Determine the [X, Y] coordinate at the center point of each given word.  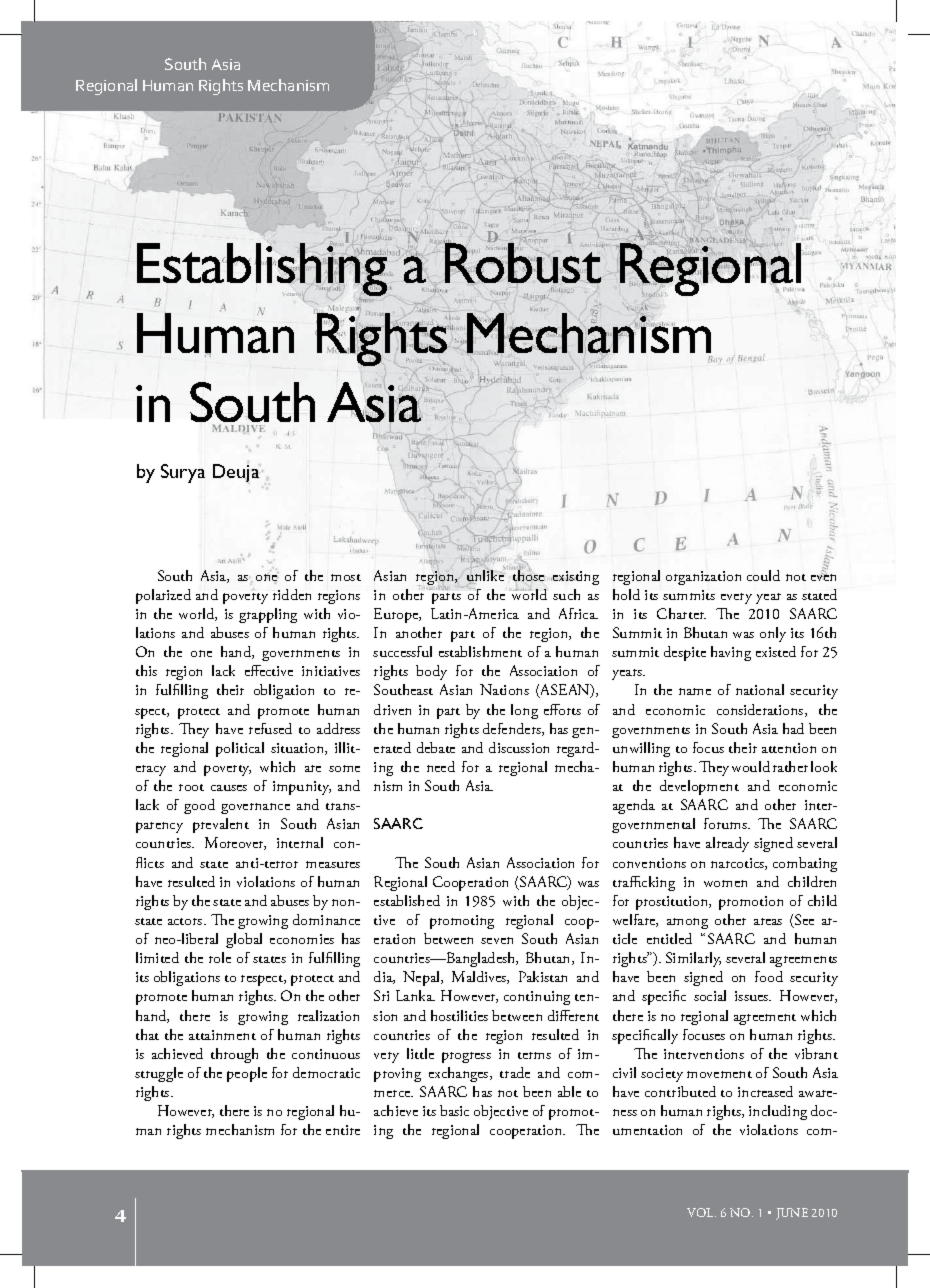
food [769, 976]
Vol [701, 1212]
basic [454, 1110]
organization [703, 578]
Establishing [263, 270]
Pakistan [543, 976]
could [763, 575]
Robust [523, 264]
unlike [486, 575]
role [220, 957]
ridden [292, 594]
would [751, 766]
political [240, 749]
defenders [513, 729]
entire [343, 1130]
